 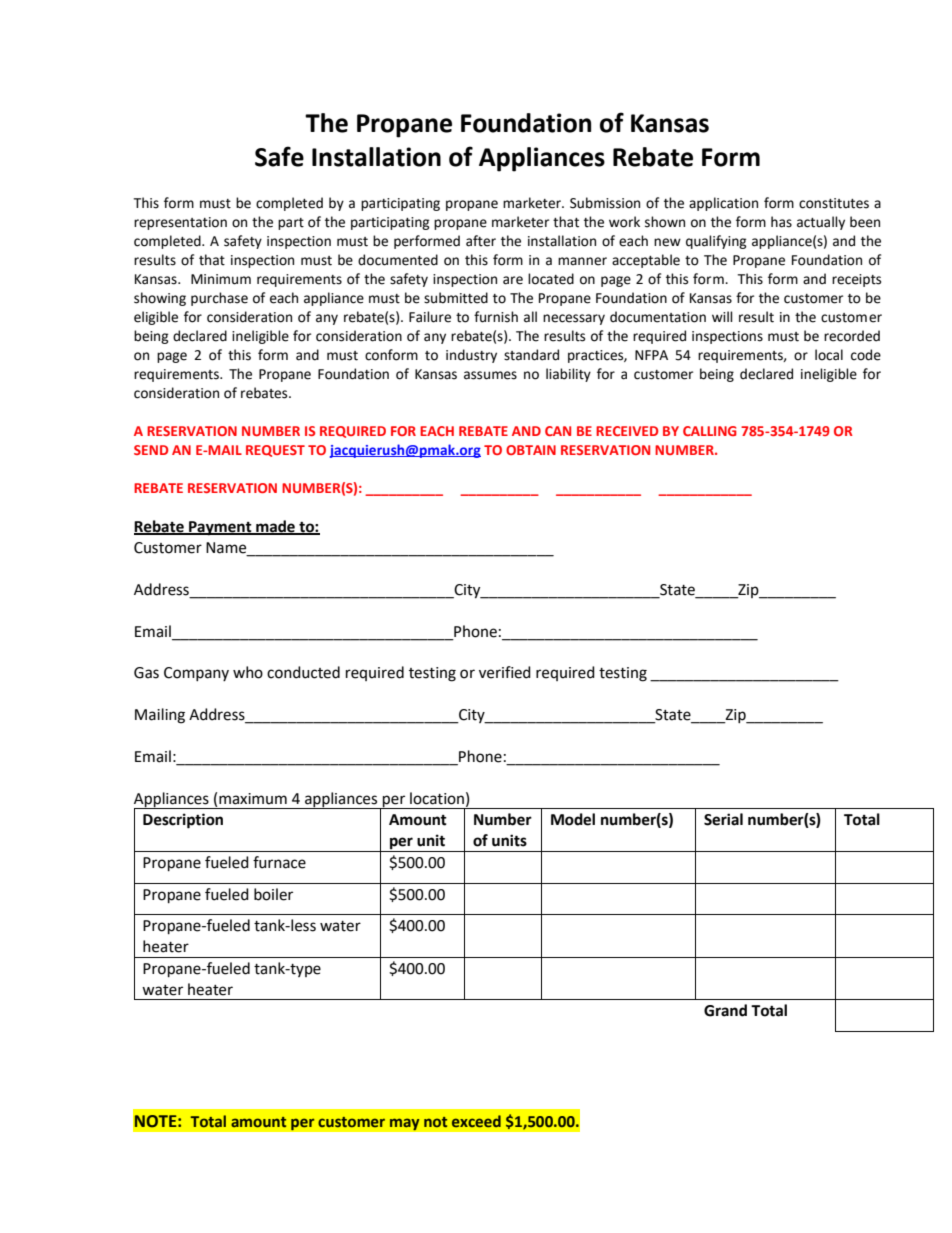 I want to click on after, so click(x=481, y=241).
